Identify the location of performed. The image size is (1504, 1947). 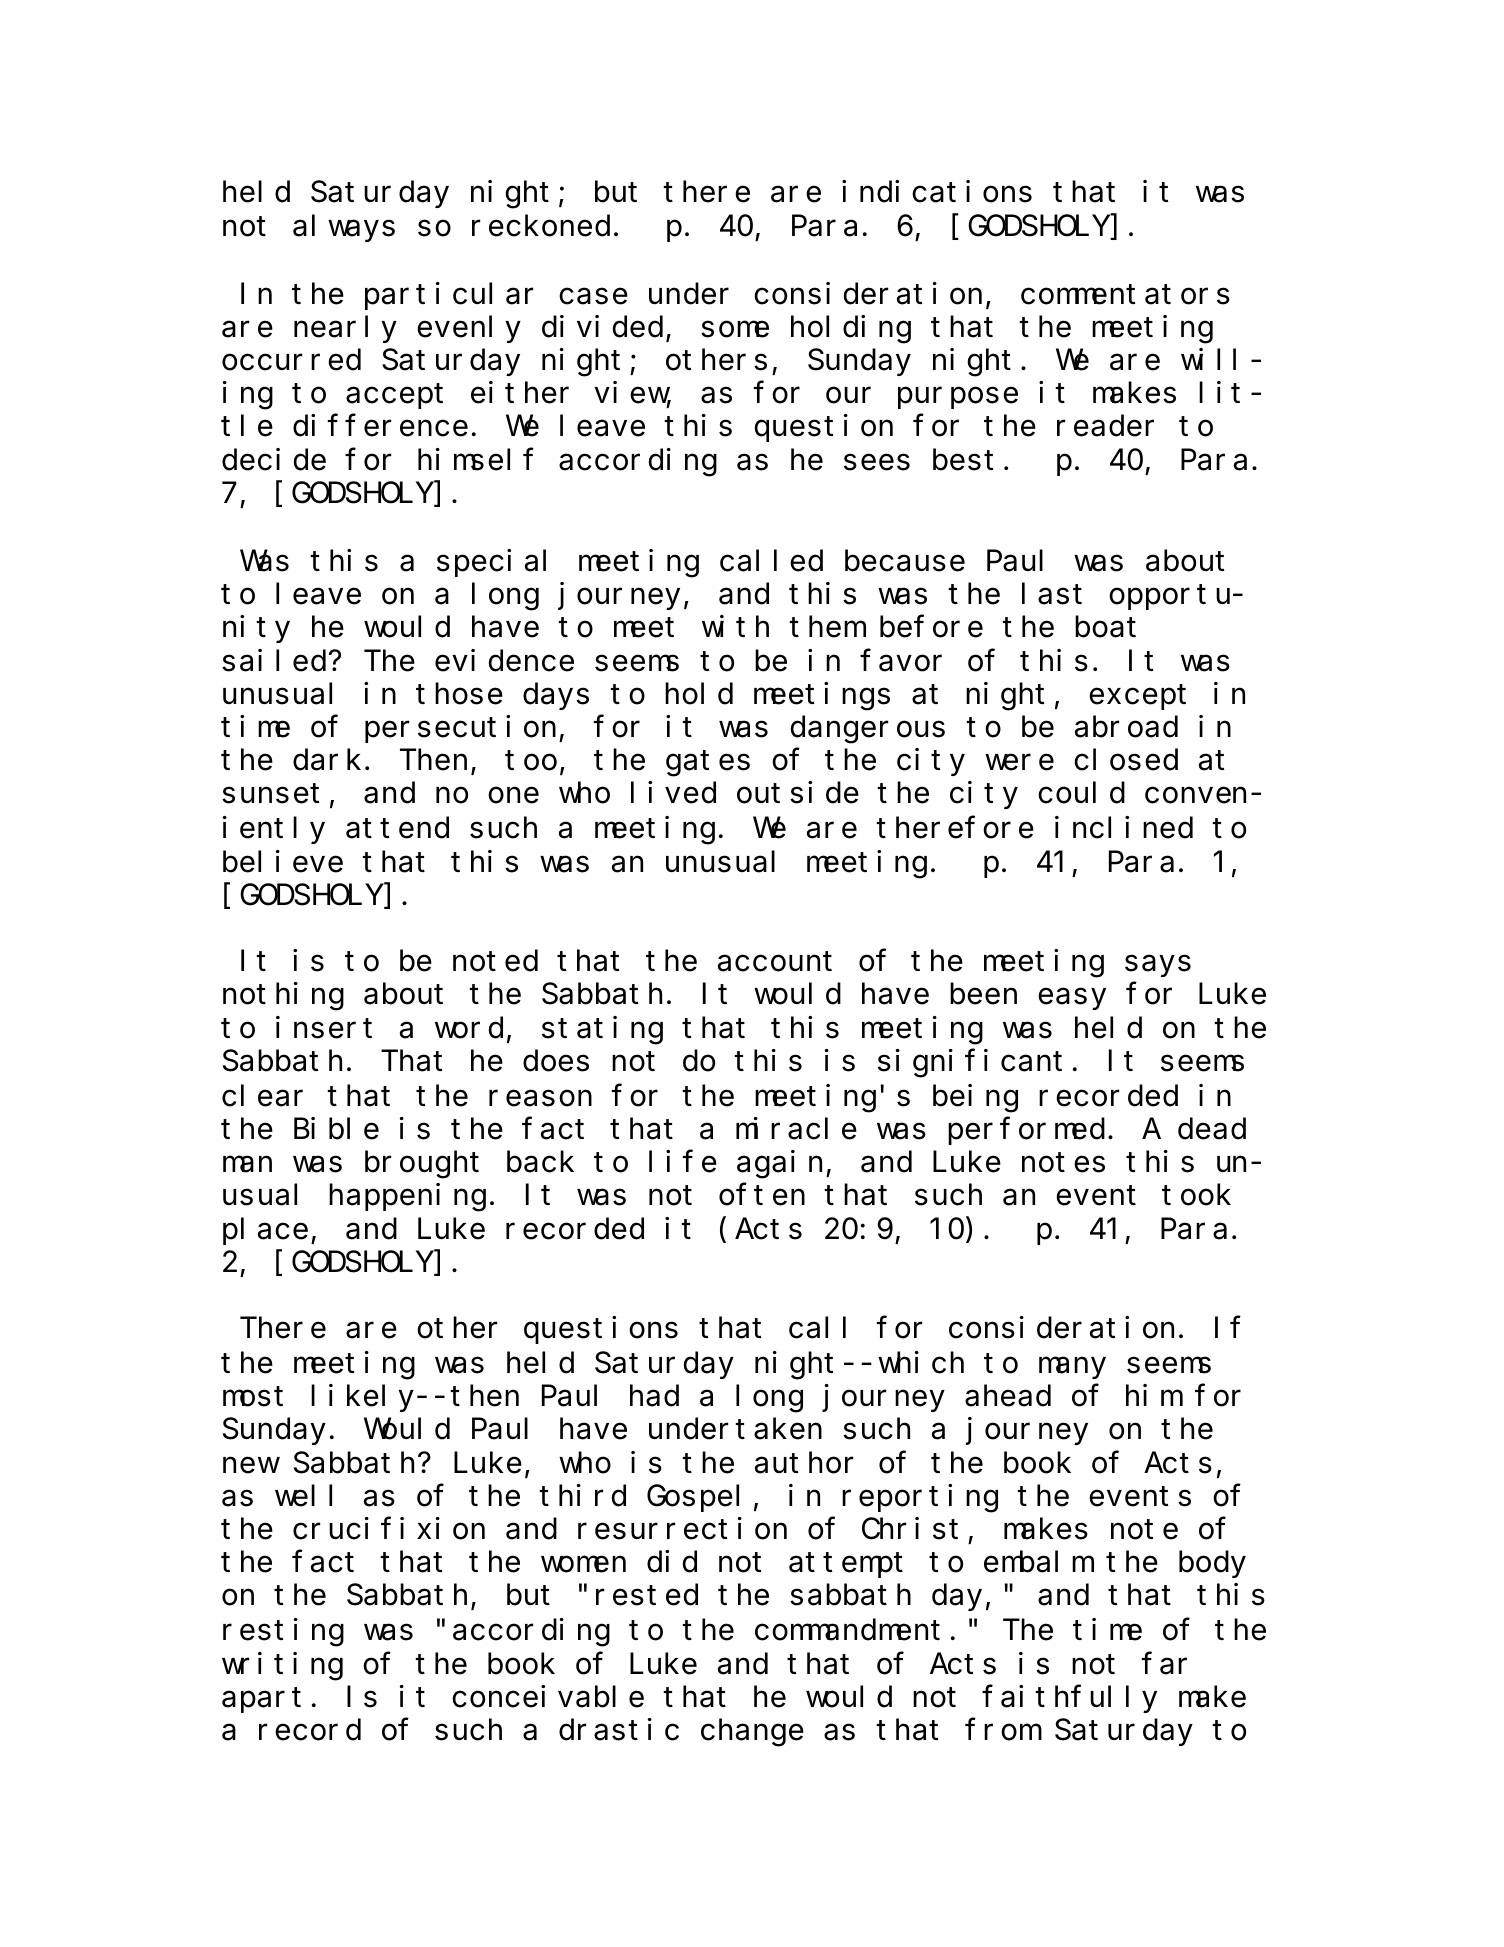
(1026, 1131).
